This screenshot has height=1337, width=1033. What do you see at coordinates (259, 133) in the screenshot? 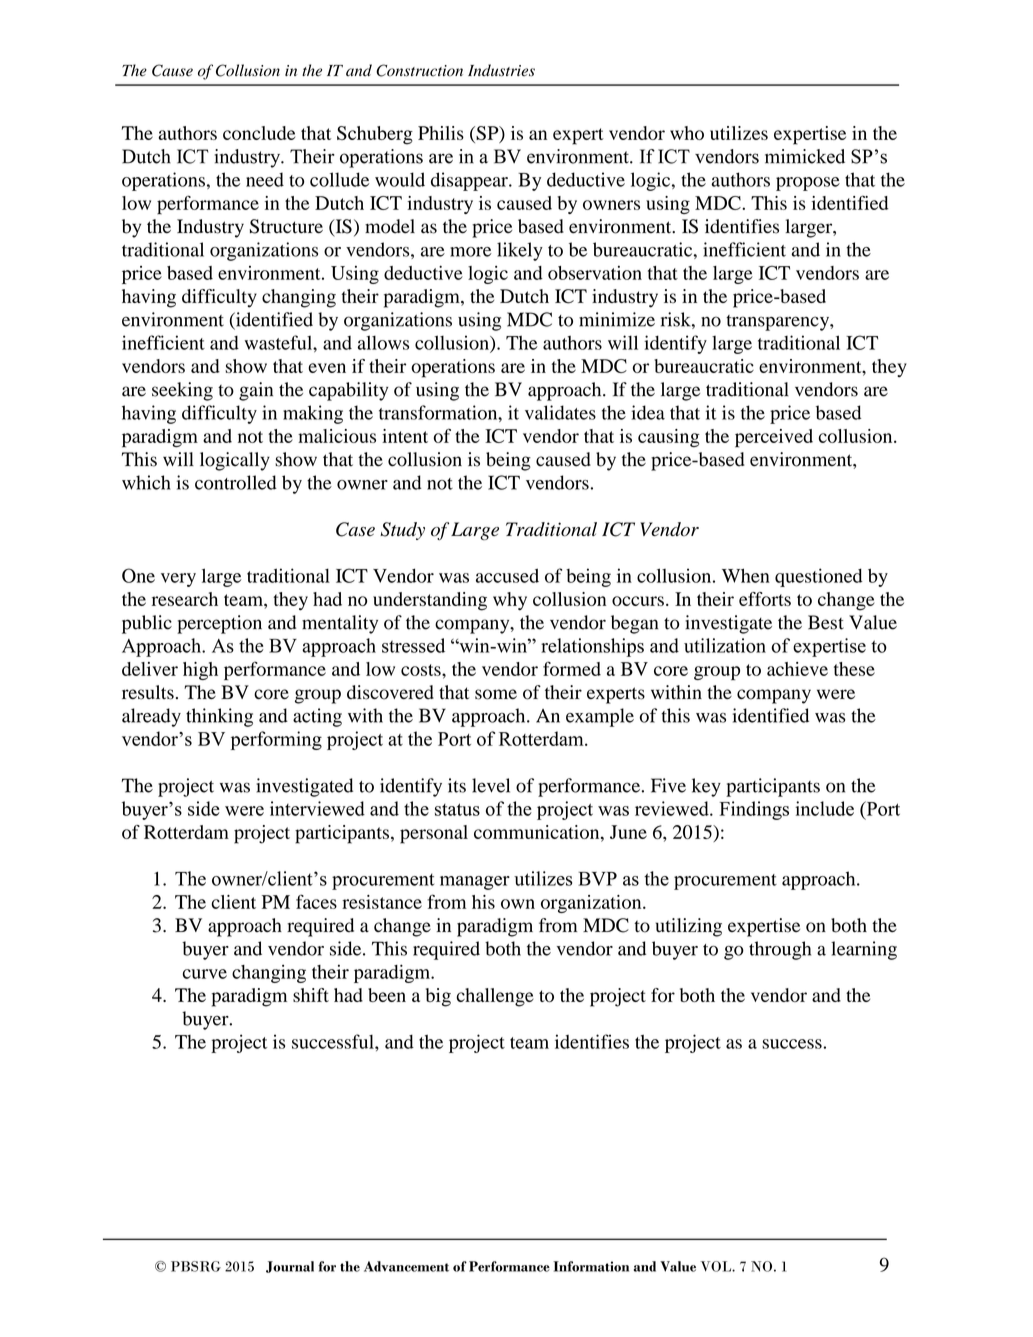
I see `conclude` at bounding box center [259, 133].
